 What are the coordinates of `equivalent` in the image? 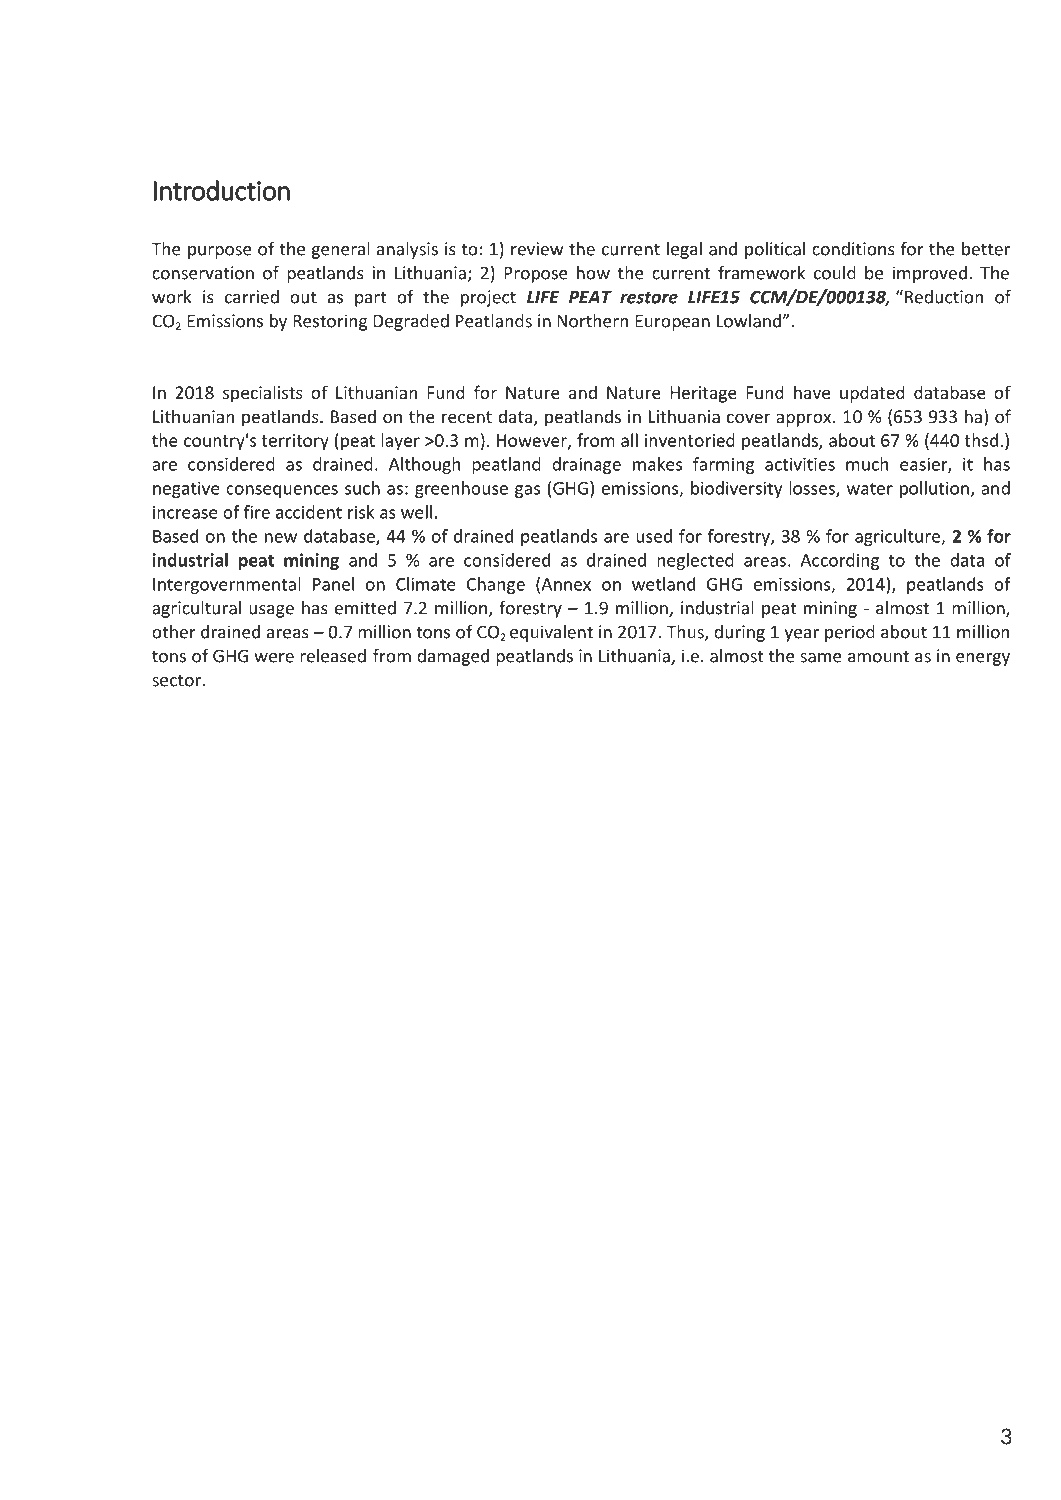 It's located at (551, 633).
